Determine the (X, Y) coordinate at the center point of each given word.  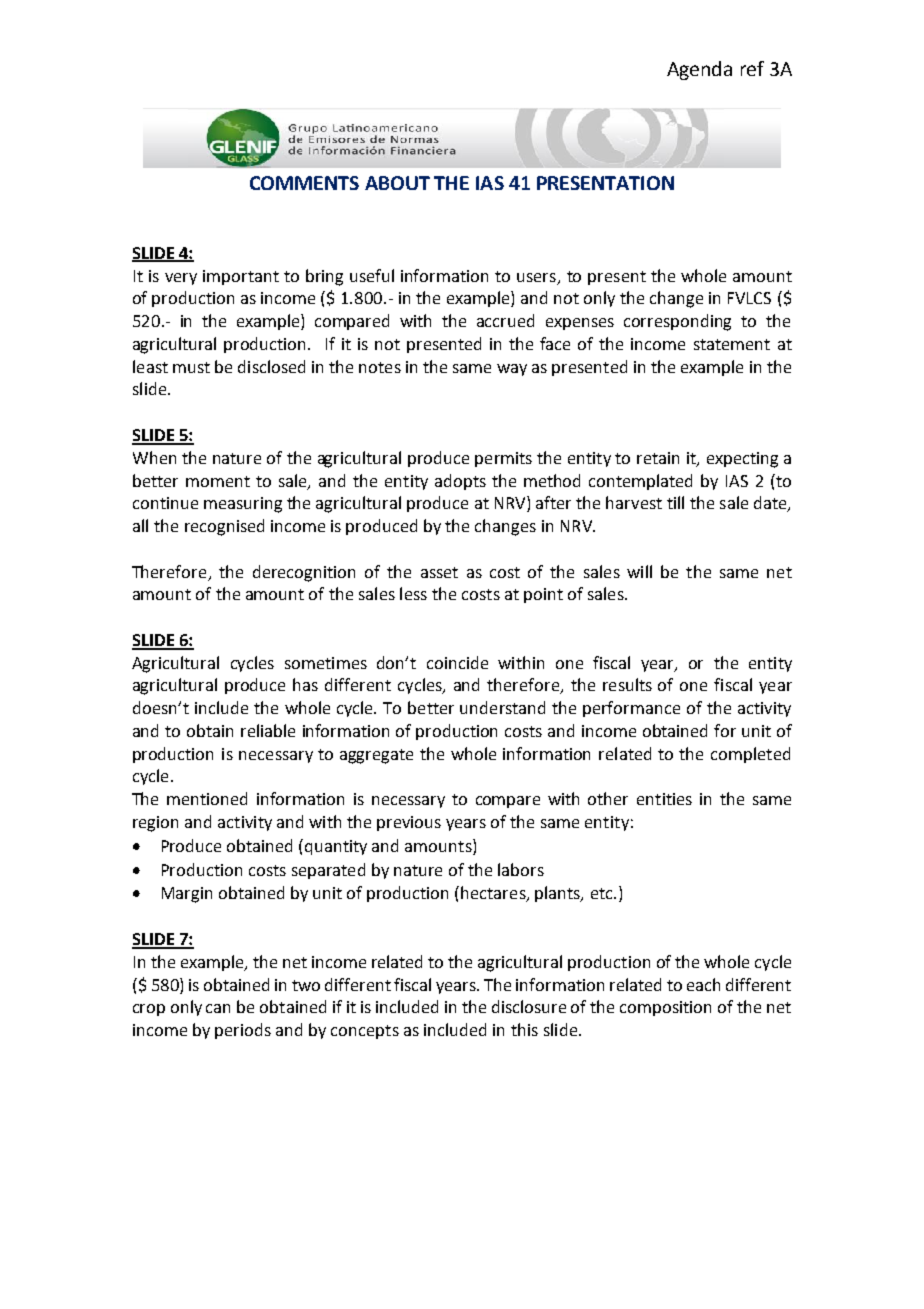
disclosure (529, 1006)
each (703, 984)
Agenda (699, 70)
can (218, 1008)
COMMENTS (304, 183)
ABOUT (397, 183)
